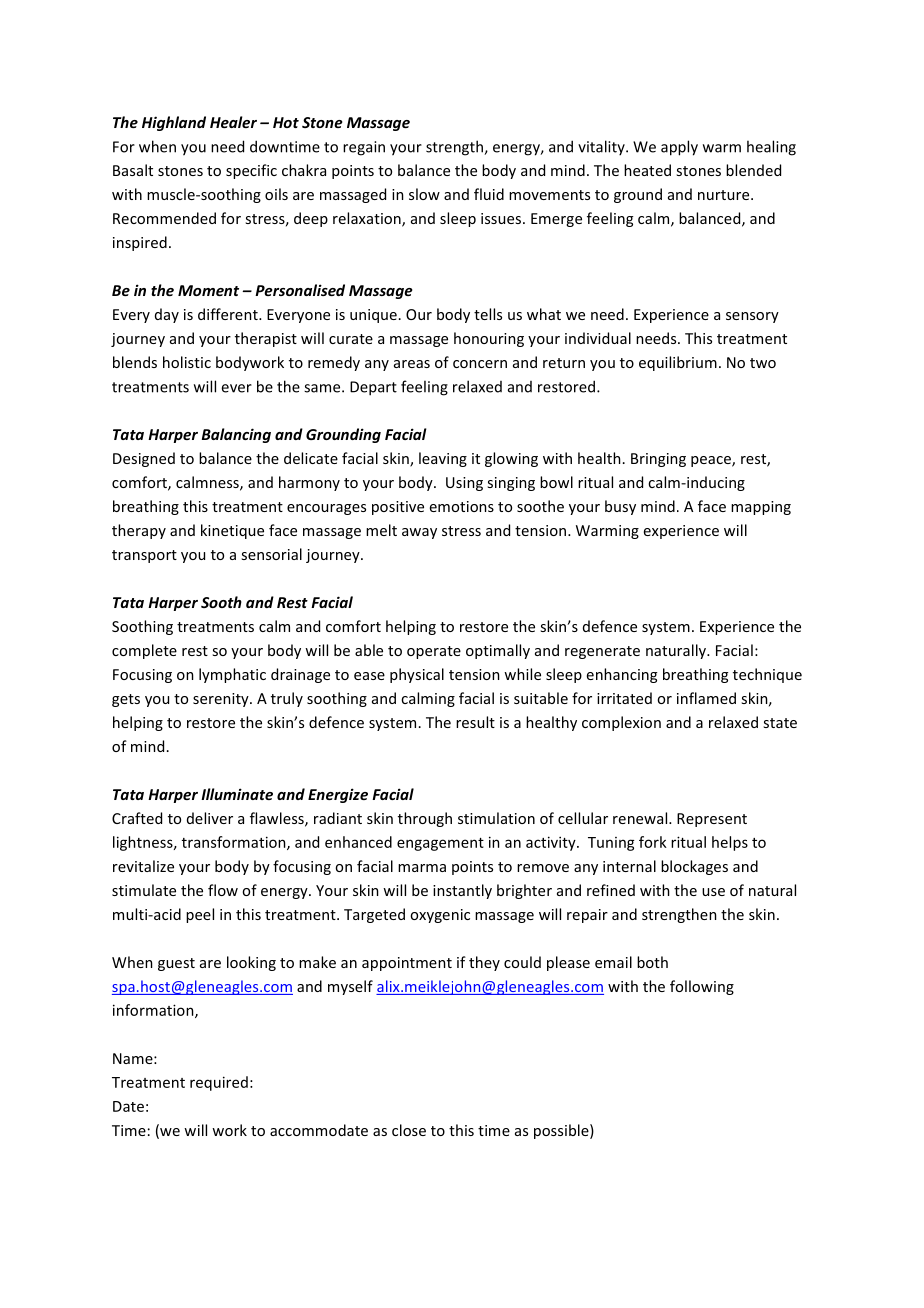 This image has height=1308, width=924. What do you see at coordinates (679, 148) in the image?
I see `apply` at bounding box center [679, 148].
